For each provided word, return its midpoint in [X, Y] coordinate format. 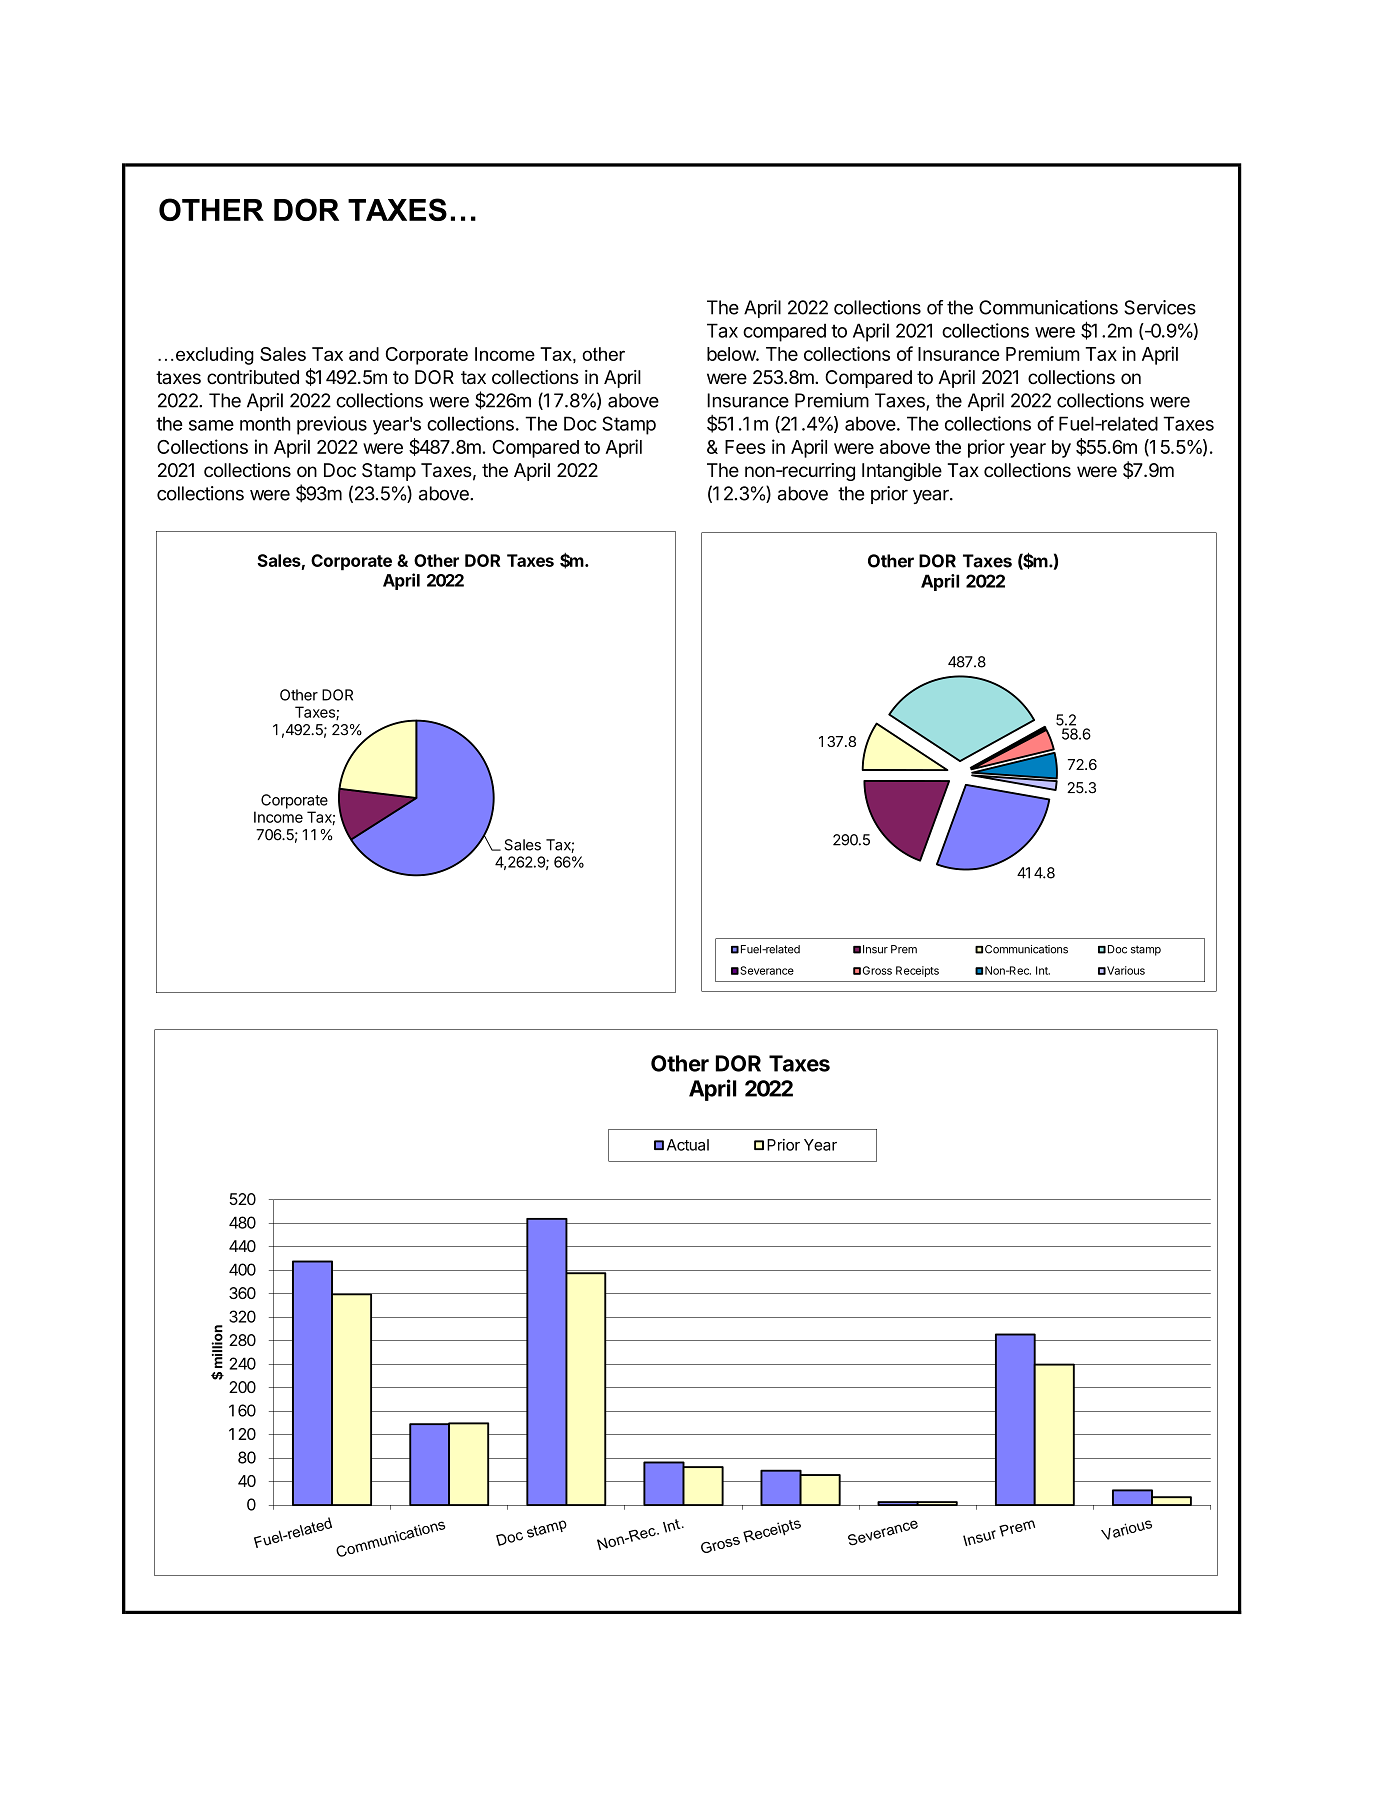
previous [332, 425]
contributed [253, 377]
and [364, 354]
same [211, 425]
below [732, 354]
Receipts [917, 971]
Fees [745, 447]
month [265, 423]
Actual [688, 1145]
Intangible [902, 472]
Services [1160, 307]
